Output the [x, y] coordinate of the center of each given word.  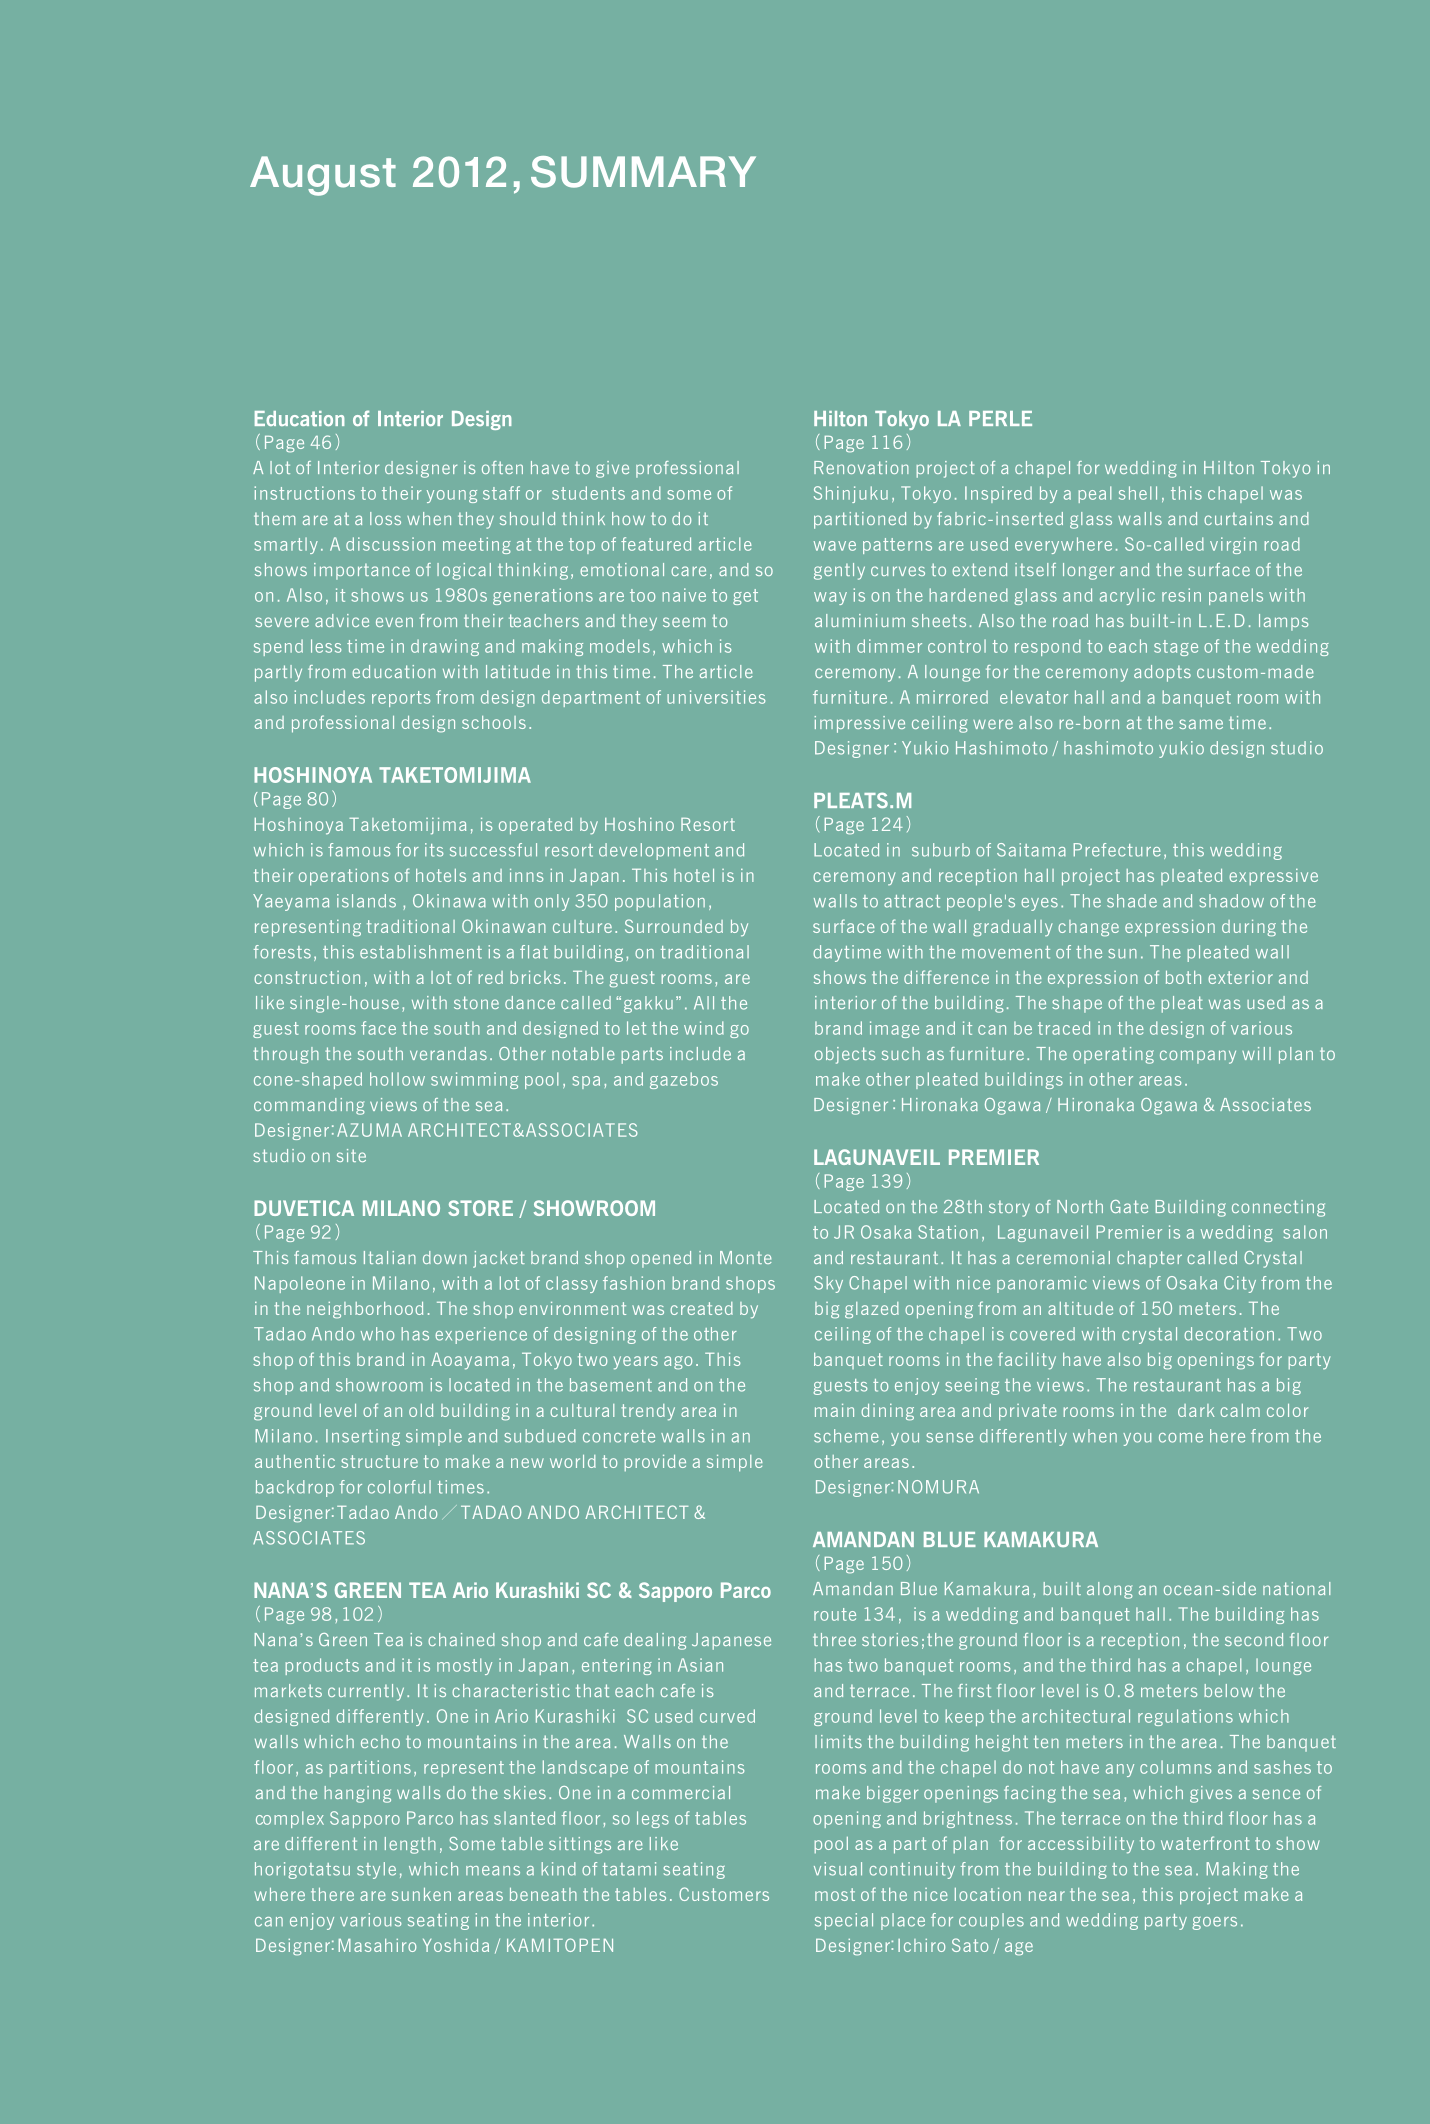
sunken [421, 1894]
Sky [828, 1284]
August [323, 176]
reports [401, 699]
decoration [1229, 1334]
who [377, 1334]
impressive [859, 724]
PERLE [1000, 418]
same [1201, 724]
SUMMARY [643, 172]
